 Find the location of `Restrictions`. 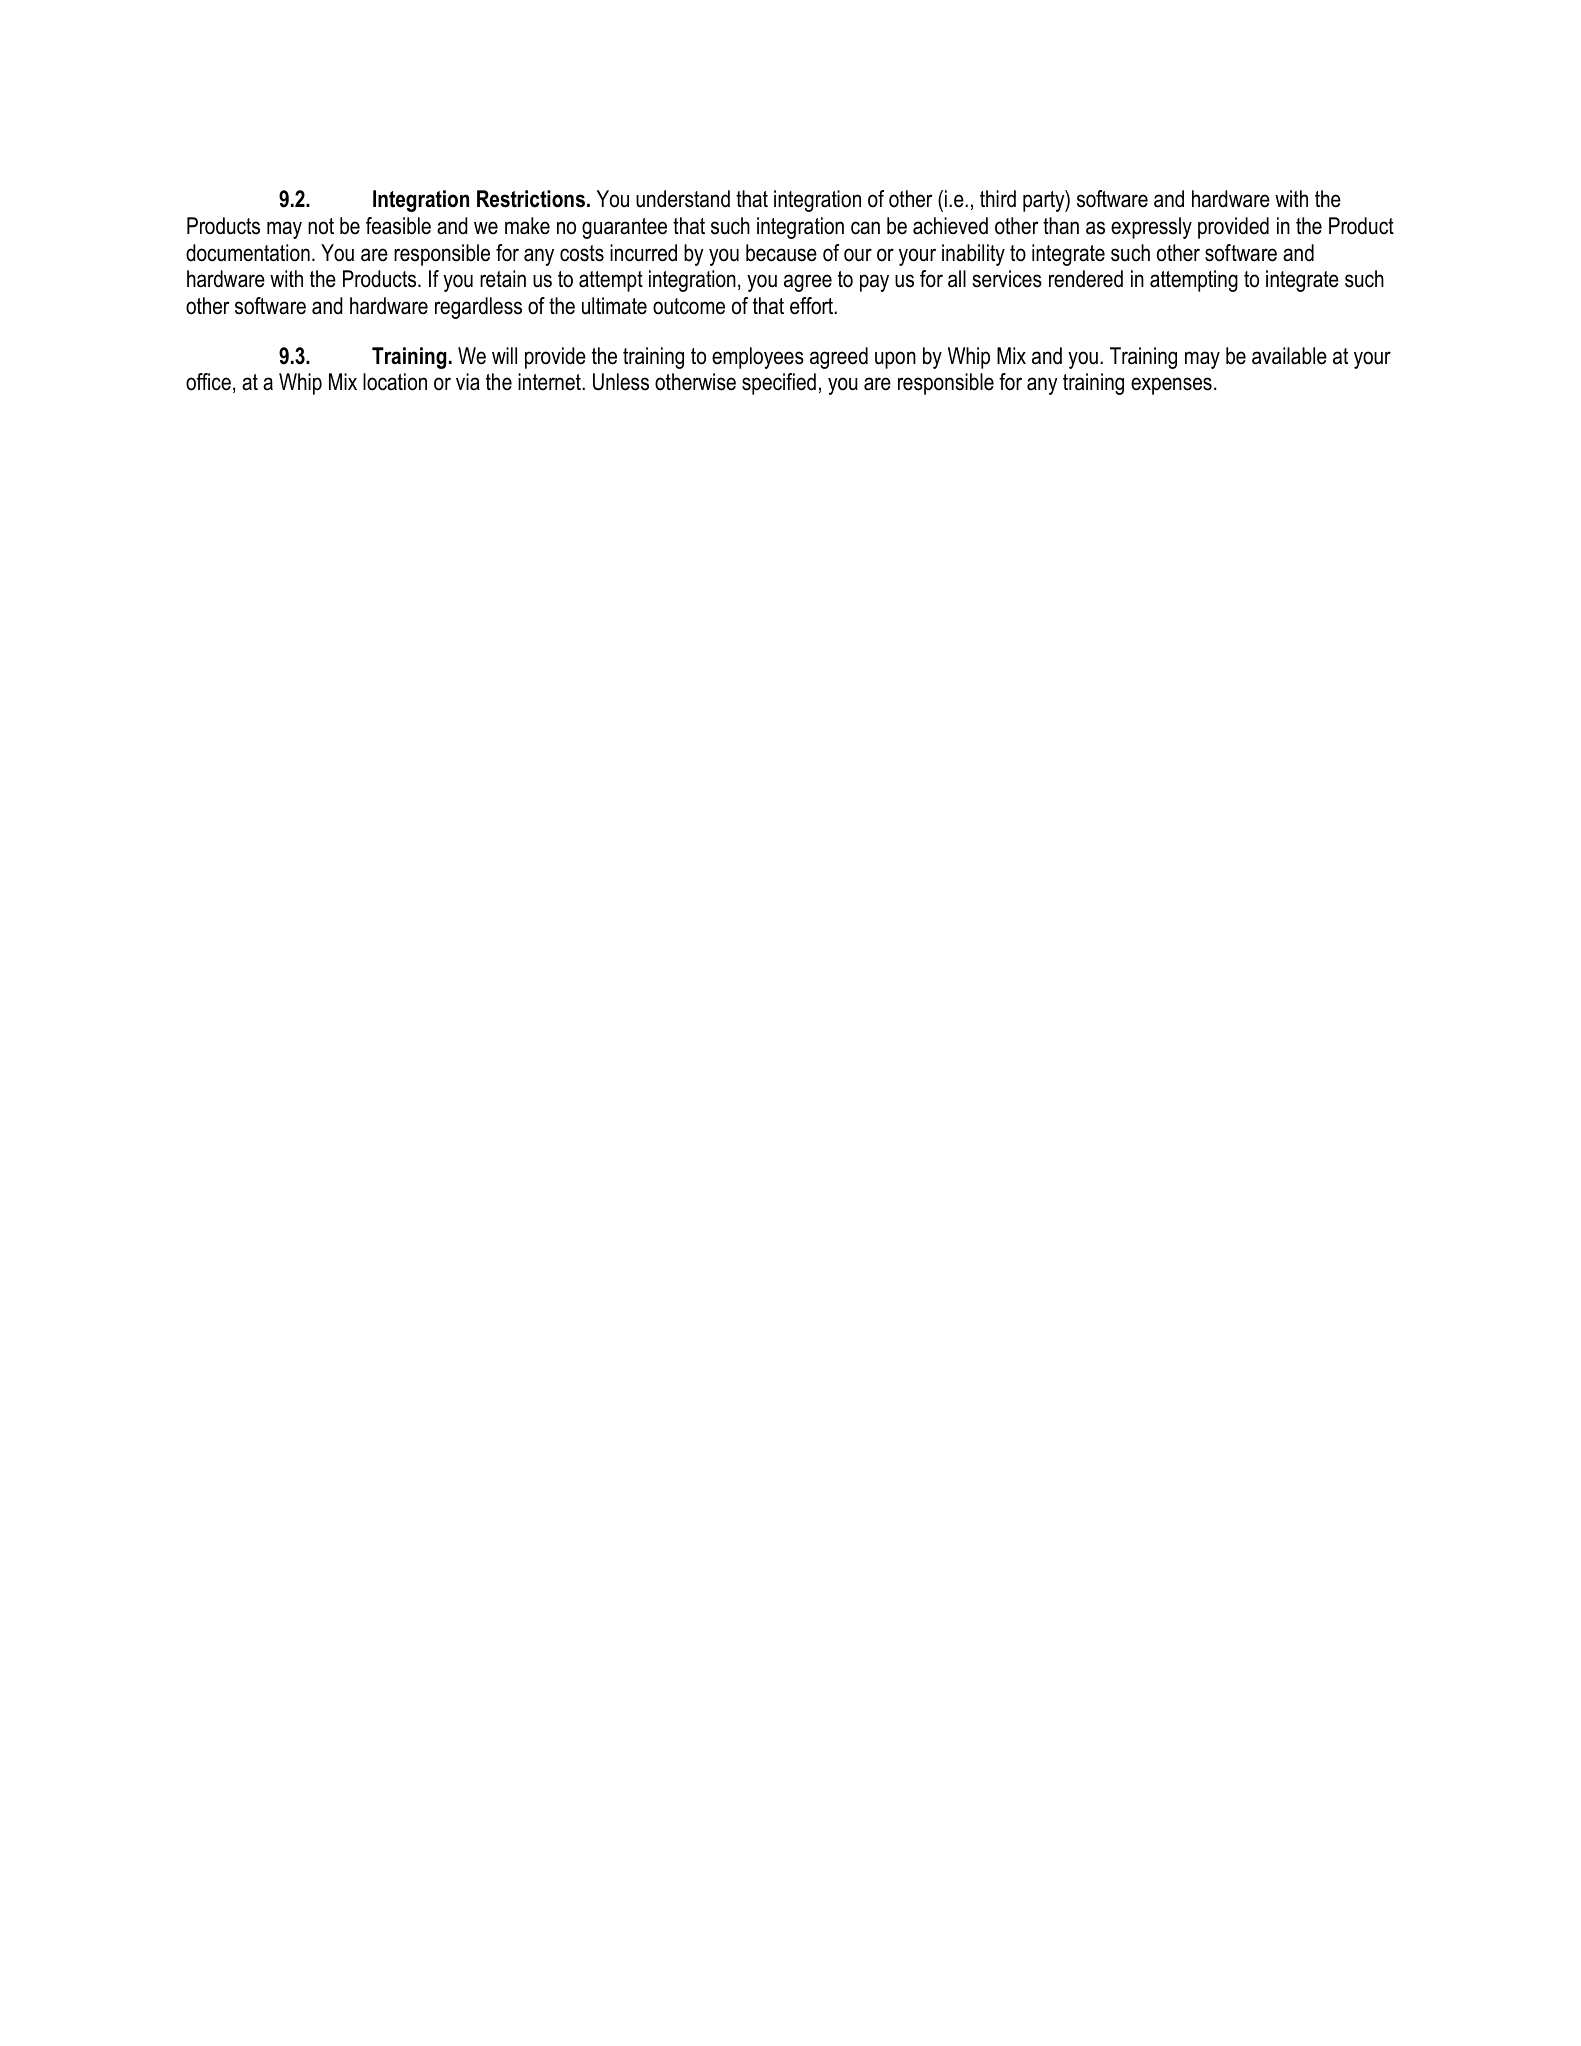

Restrictions is located at coordinates (531, 199).
